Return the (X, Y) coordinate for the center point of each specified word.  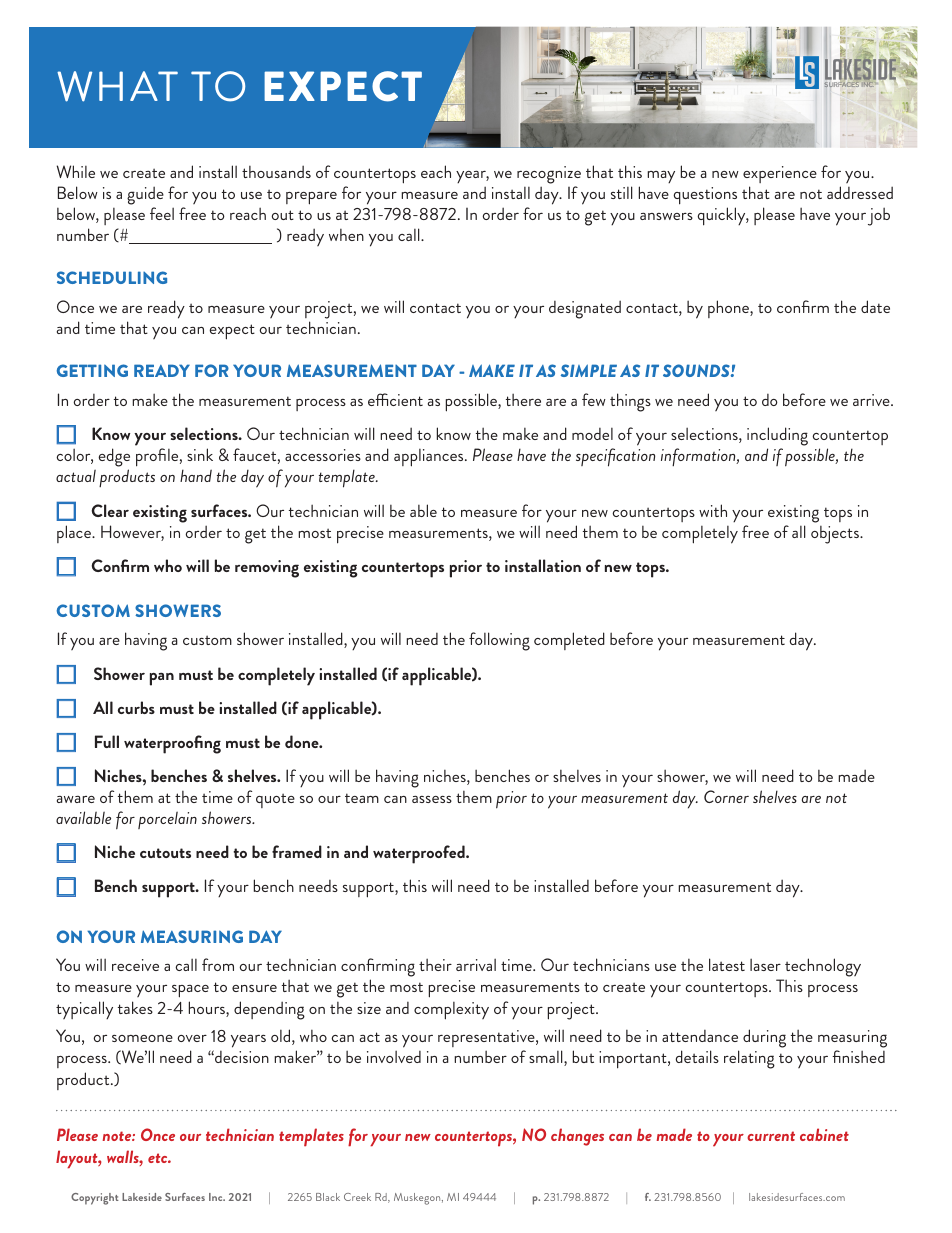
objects (836, 535)
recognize (549, 175)
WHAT (117, 86)
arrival (476, 964)
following (499, 641)
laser (765, 964)
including (777, 436)
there (523, 399)
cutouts (165, 853)
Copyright (95, 1199)
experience (780, 174)
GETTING (92, 370)
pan (162, 679)
